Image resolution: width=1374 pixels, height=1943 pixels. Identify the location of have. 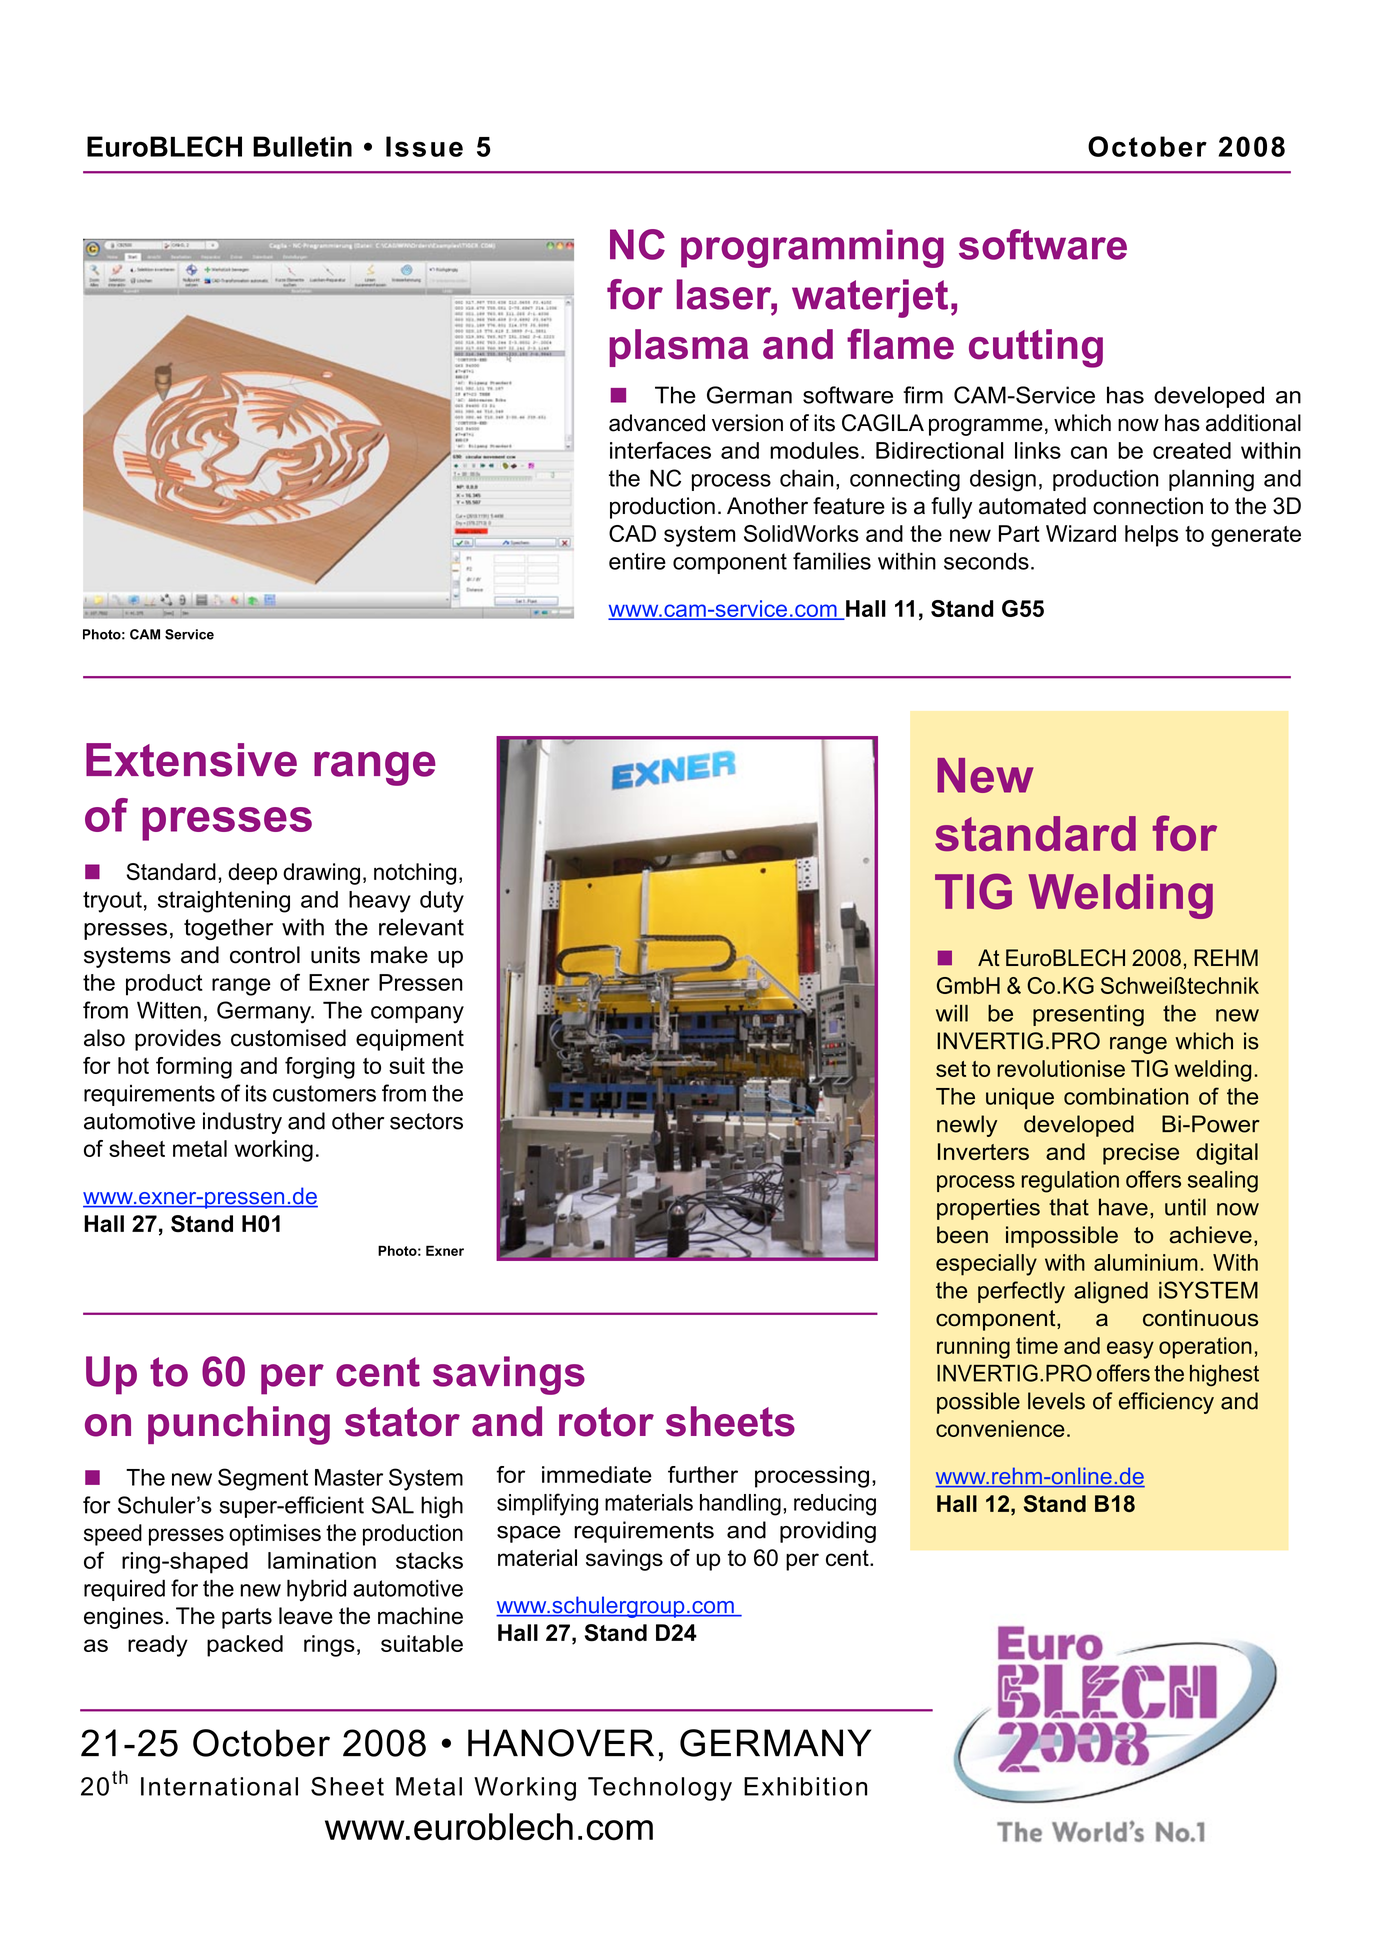
(1123, 1207).
